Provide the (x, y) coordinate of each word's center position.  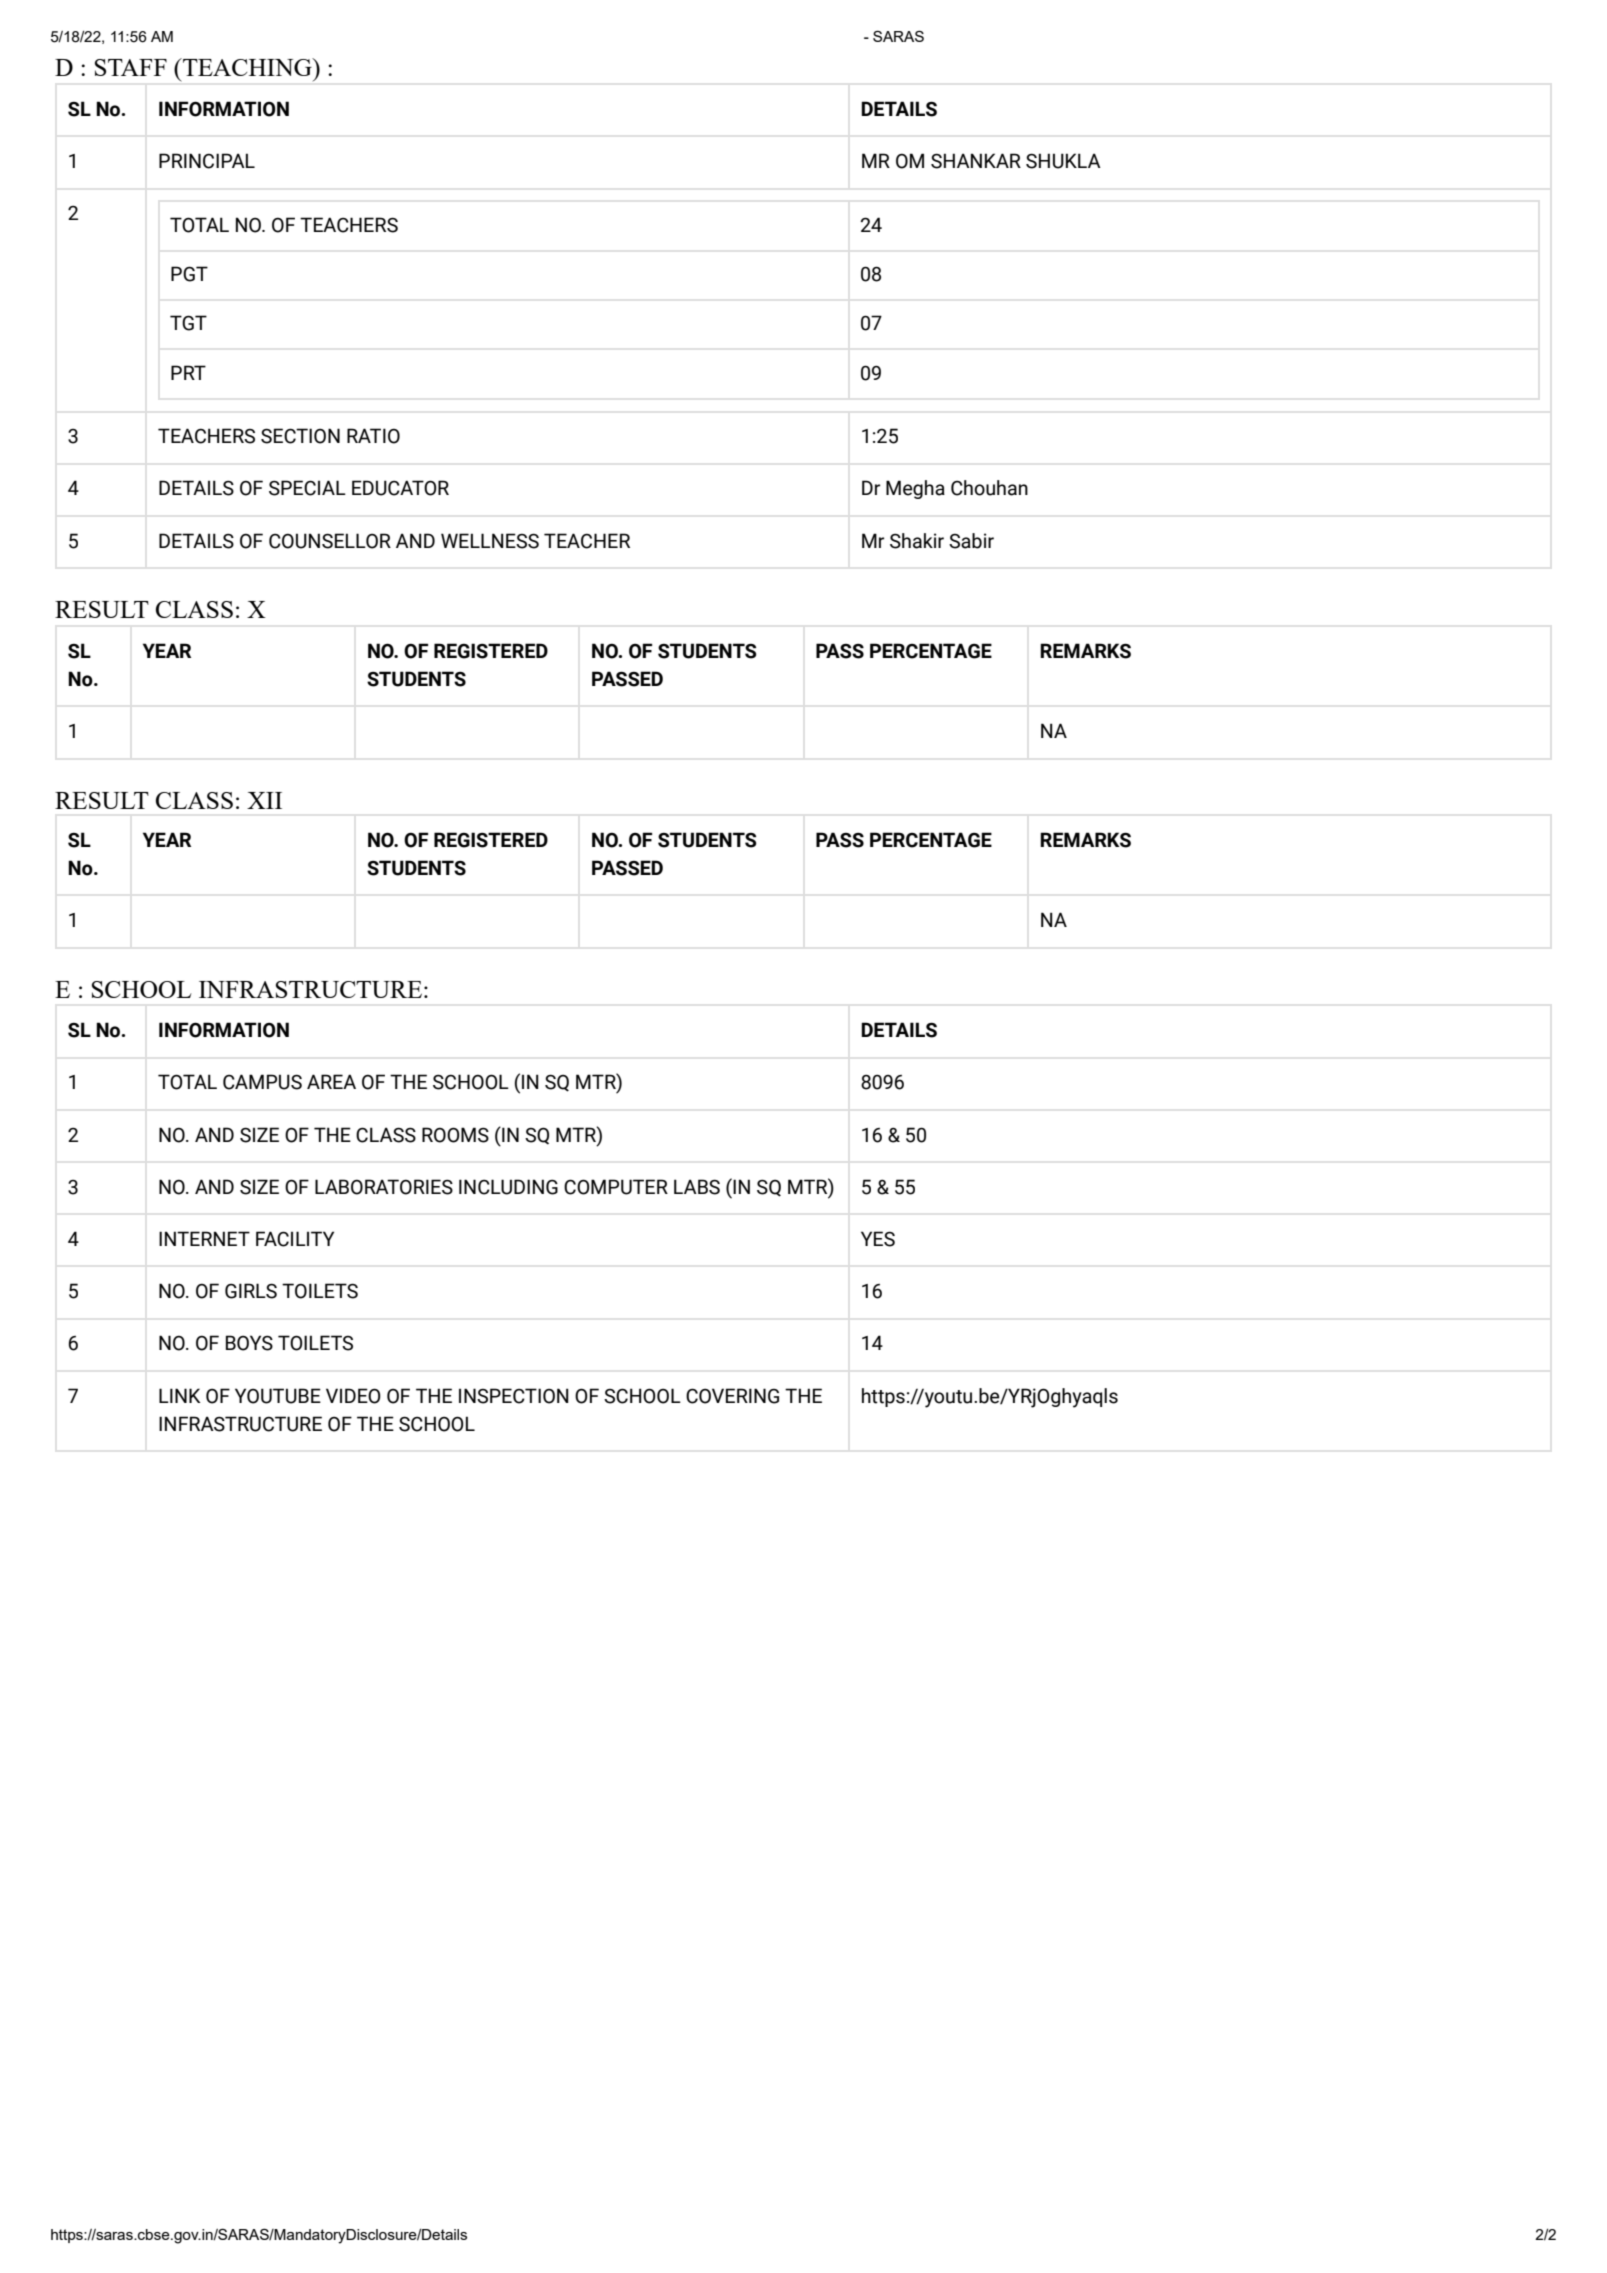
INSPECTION (514, 1396)
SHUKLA (1063, 161)
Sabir (971, 541)
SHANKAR (976, 161)
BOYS (249, 1343)
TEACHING (247, 67)
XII (264, 800)
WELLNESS (490, 541)
